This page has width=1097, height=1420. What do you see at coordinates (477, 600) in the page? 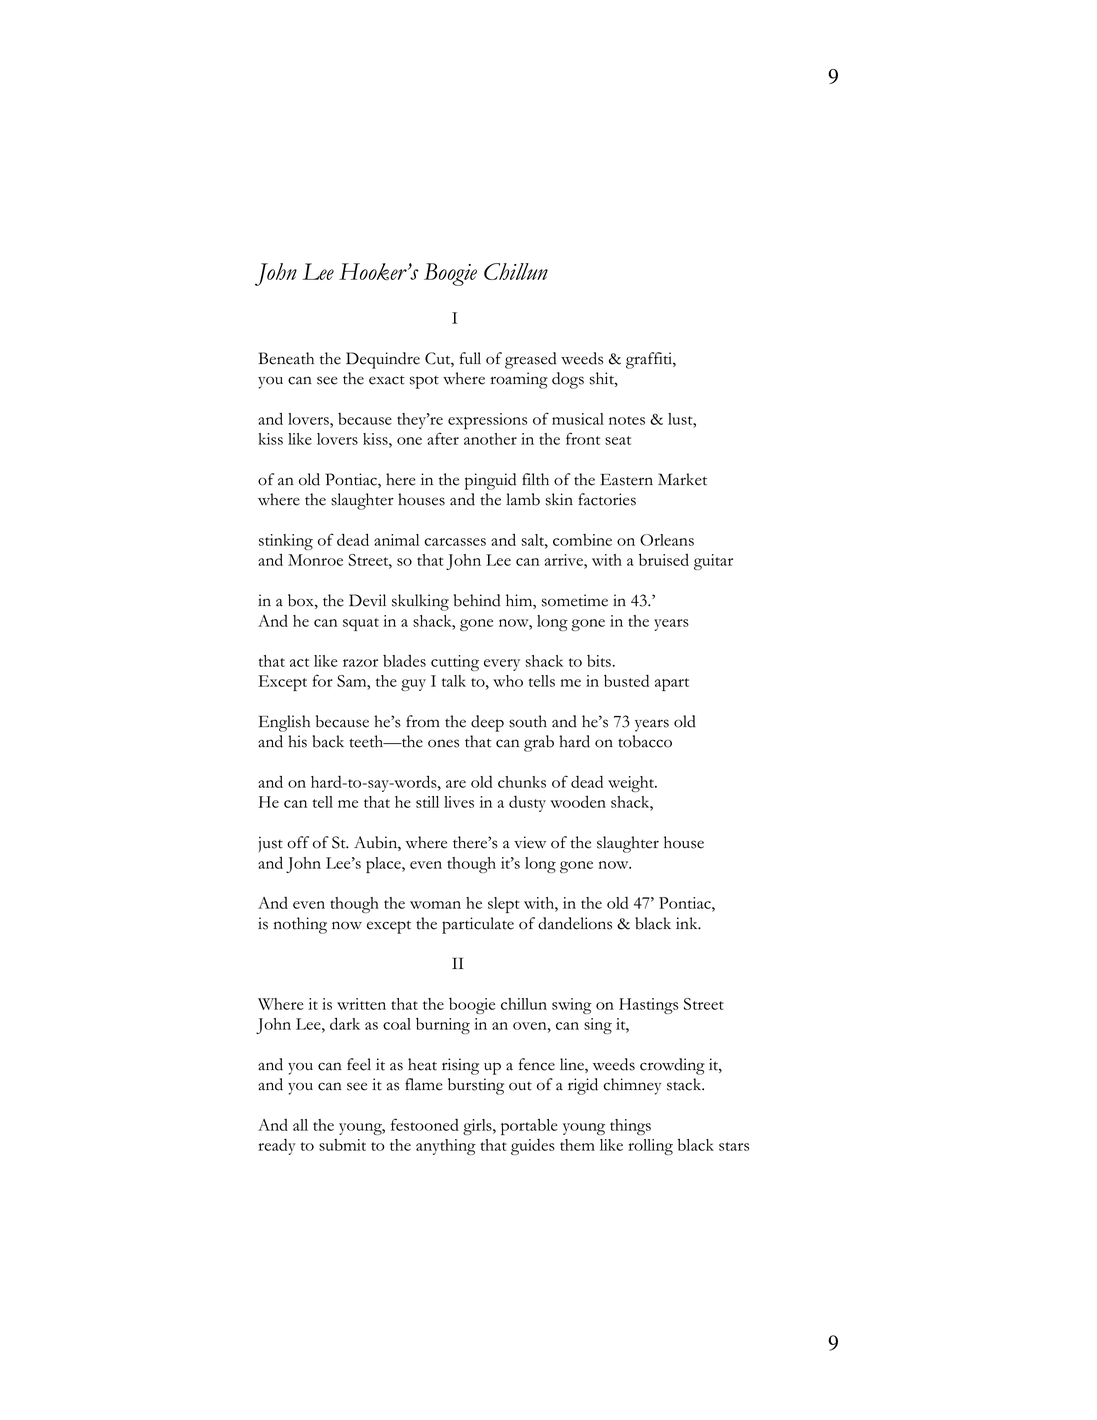
I see `behind` at bounding box center [477, 600].
